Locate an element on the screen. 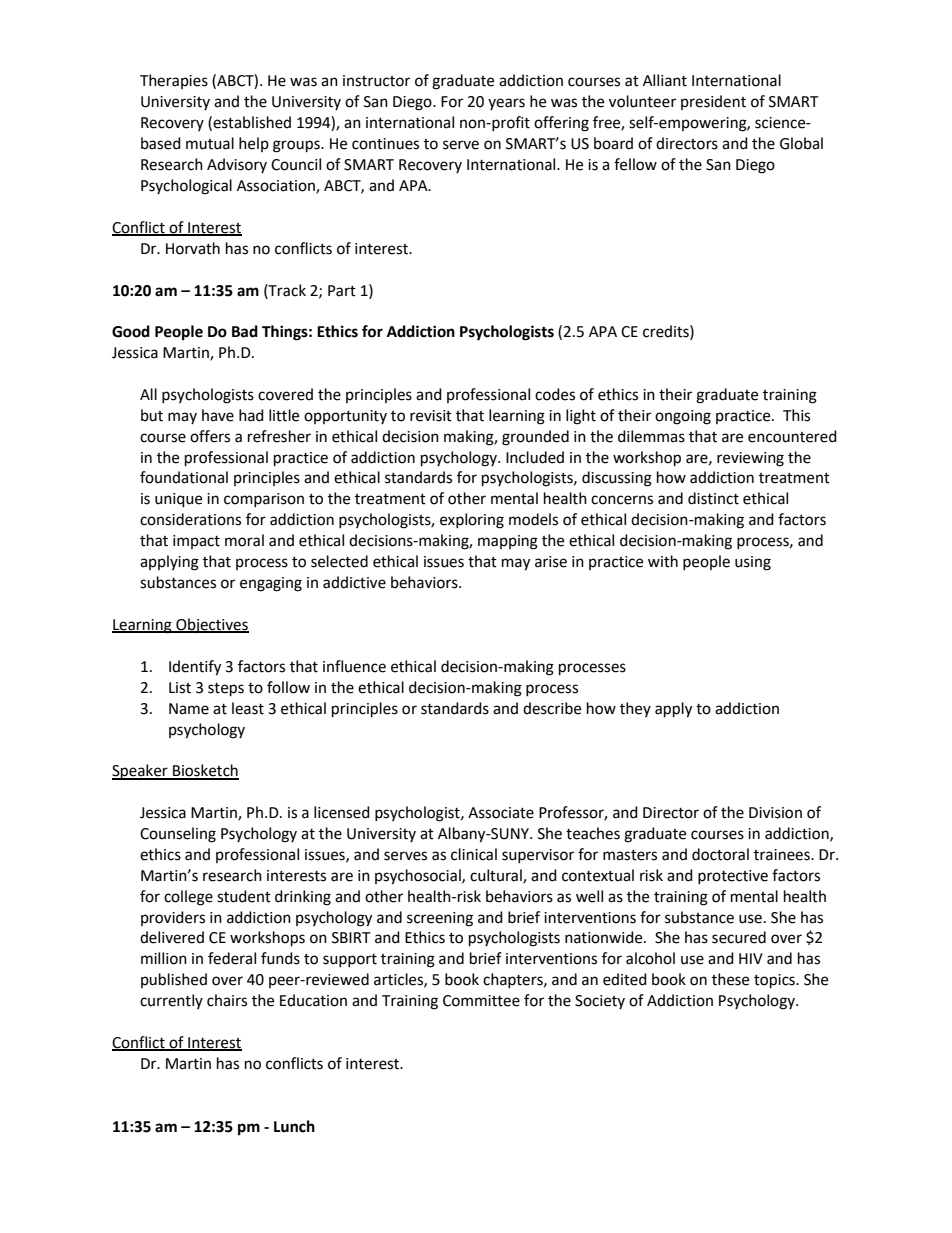 This screenshot has height=1233, width=952. mapping is located at coordinates (508, 542).
